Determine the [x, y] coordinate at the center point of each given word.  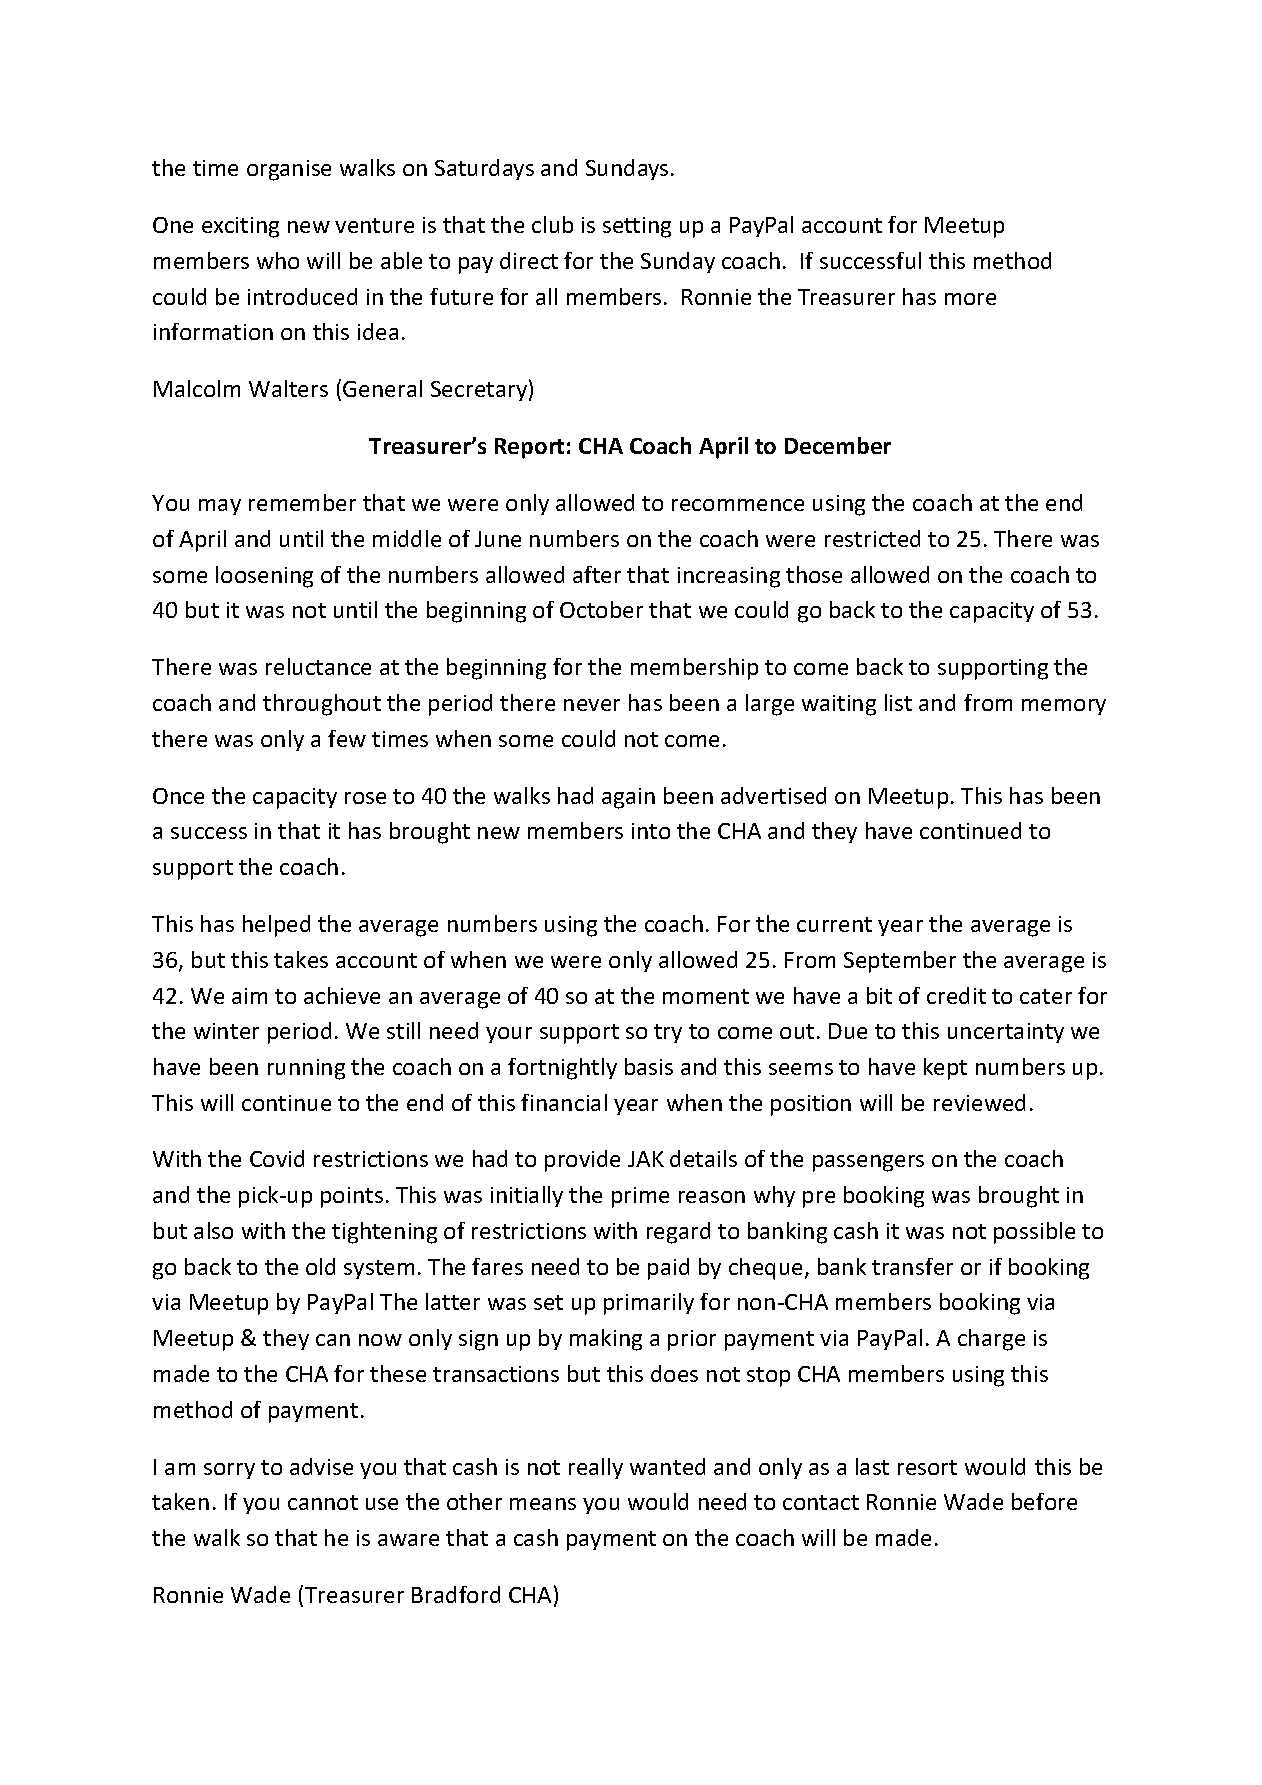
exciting [240, 227]
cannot [323, 1502]
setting [637, 227]
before [1044, 1501]
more [970, 299]
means [543, 1504]
